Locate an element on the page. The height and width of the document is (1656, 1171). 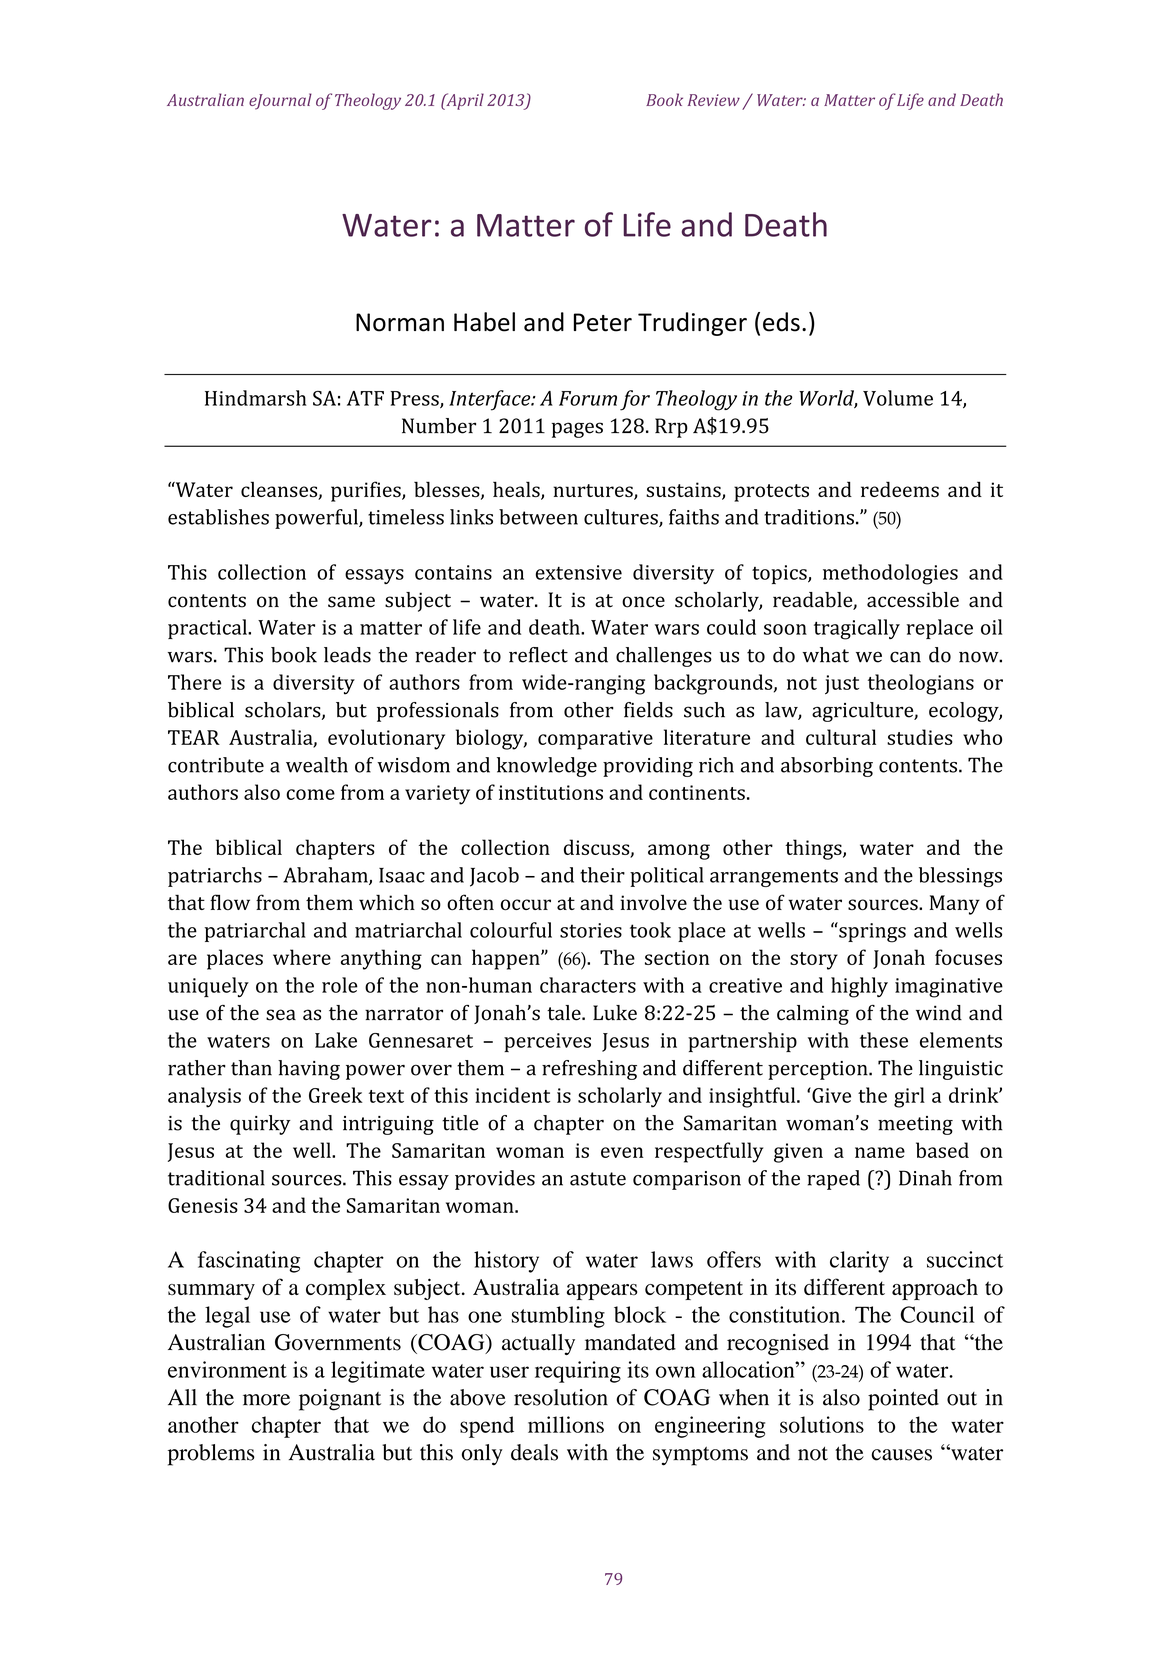
pointed is located at coordinates (903, 1400).
